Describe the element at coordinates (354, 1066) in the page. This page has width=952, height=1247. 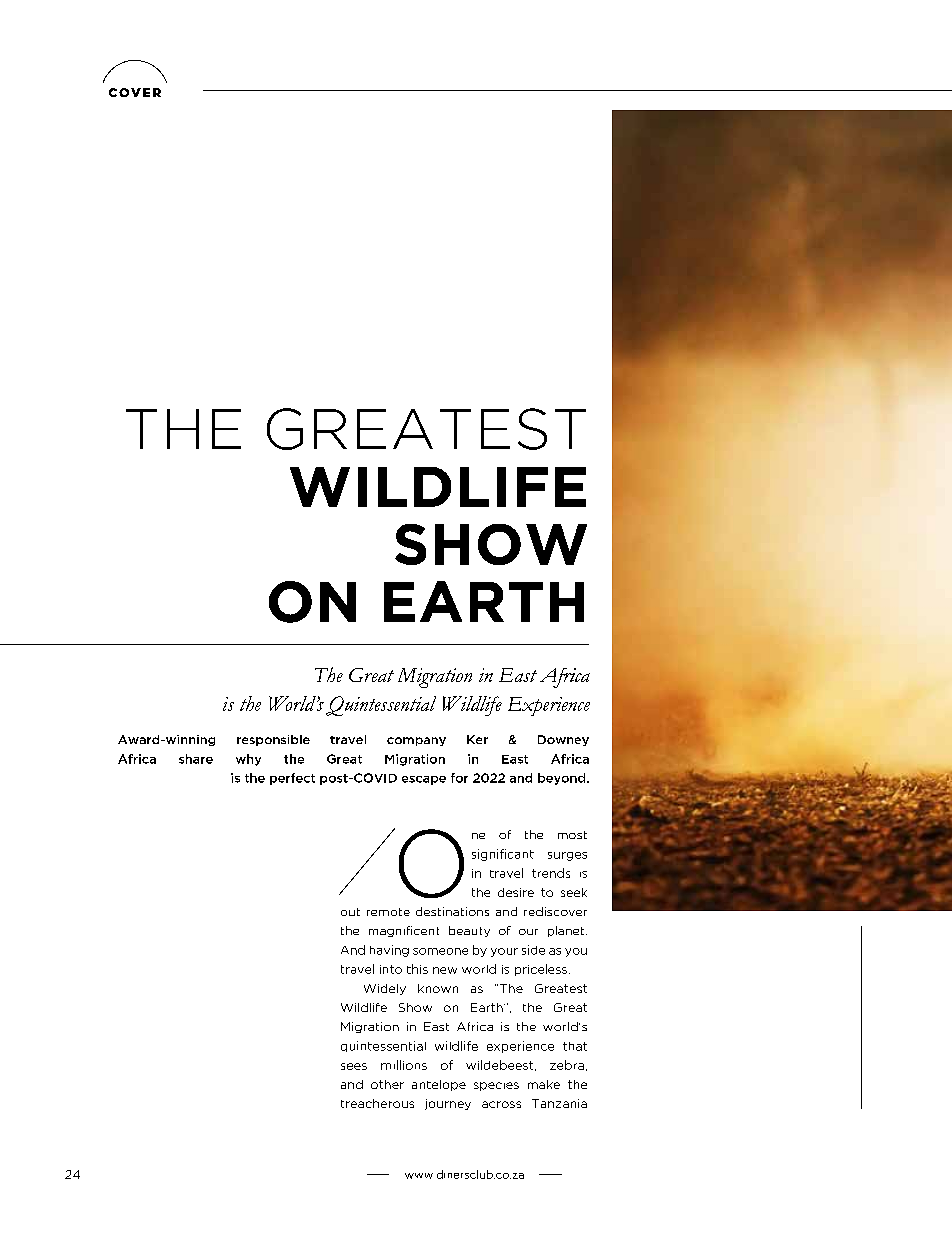
I see `sees` at that location.
